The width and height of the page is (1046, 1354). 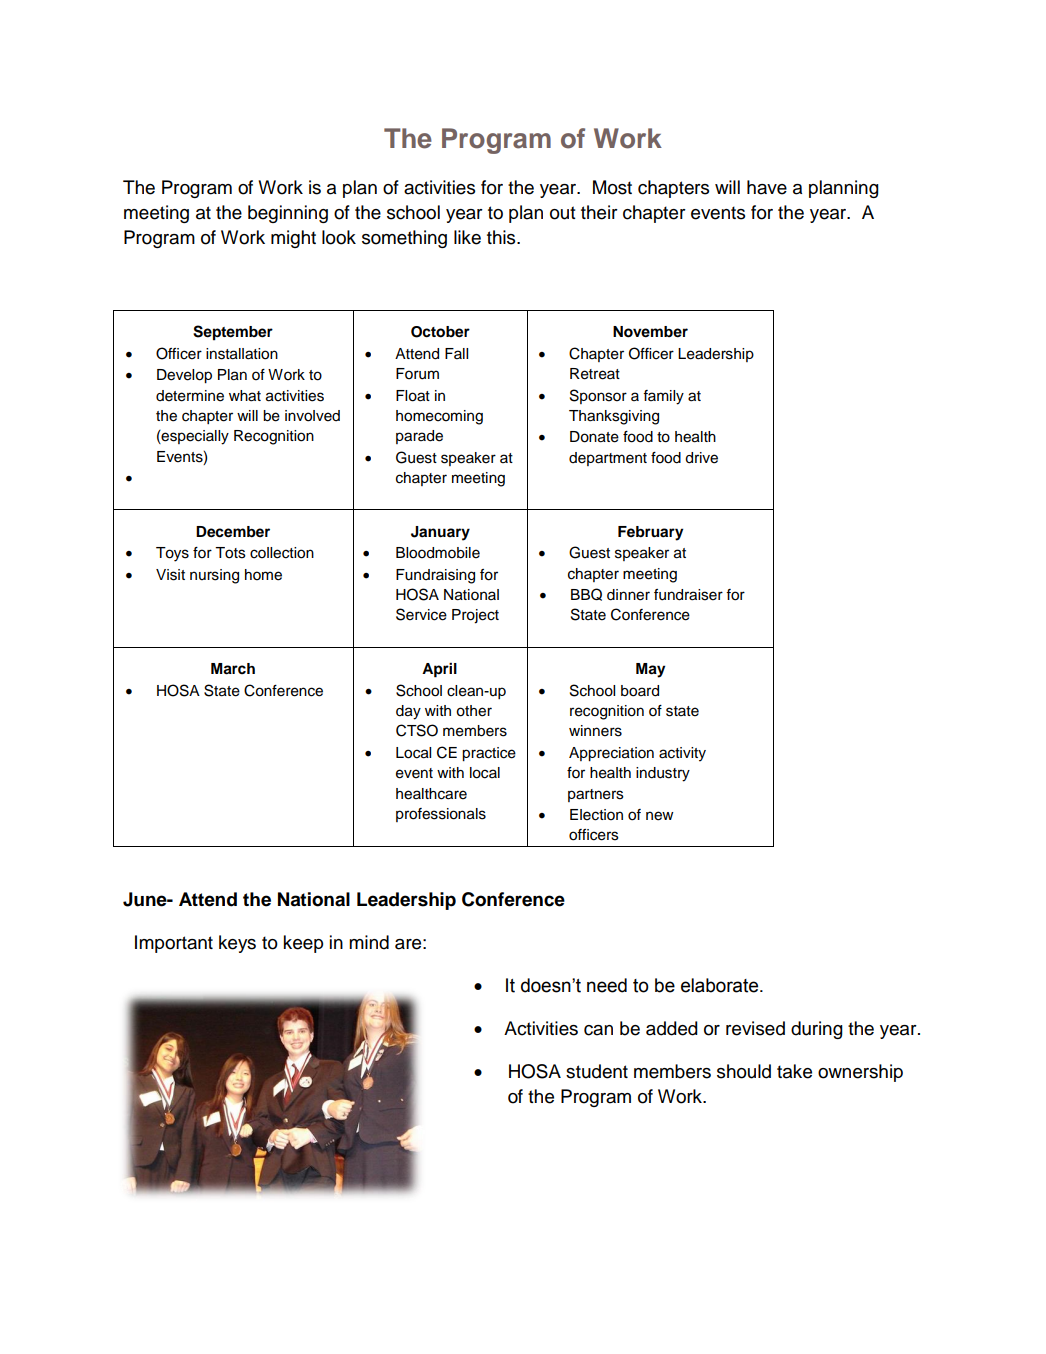 What do you see at coordinates (755, 1028) in the page?
I see `revised` at bounding box center [755, 1028].
